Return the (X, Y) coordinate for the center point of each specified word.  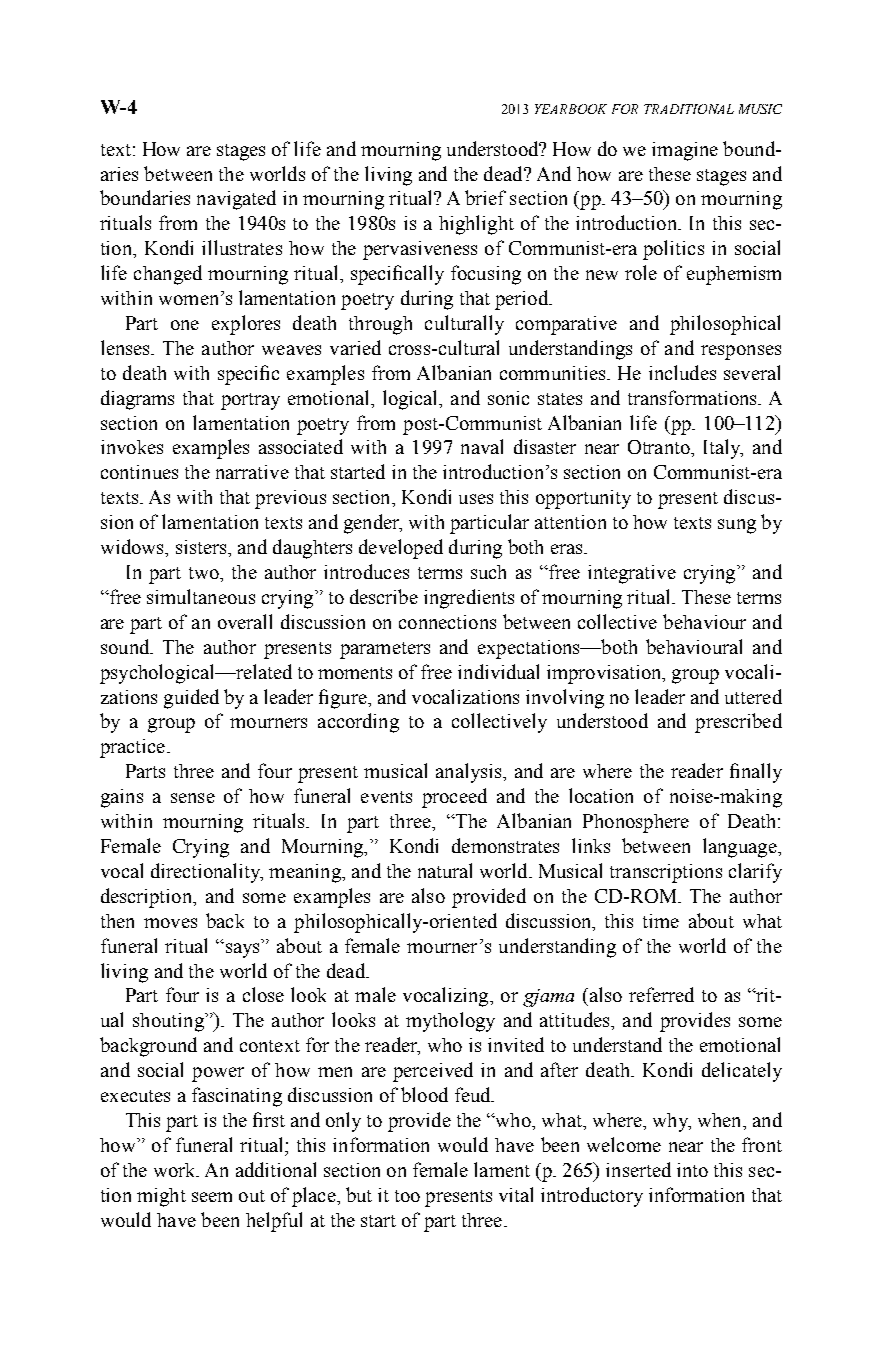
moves (170, 923)
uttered (753, 696)
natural (445, 870)
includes (682, 372)
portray (250, 401)
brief (485, 197)
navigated (236, 200)
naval (482, 446)
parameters (385, 650)
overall (245, 621)
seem (212, 1197)
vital (516, 1194)
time (661, 921)
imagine (685, 151)
